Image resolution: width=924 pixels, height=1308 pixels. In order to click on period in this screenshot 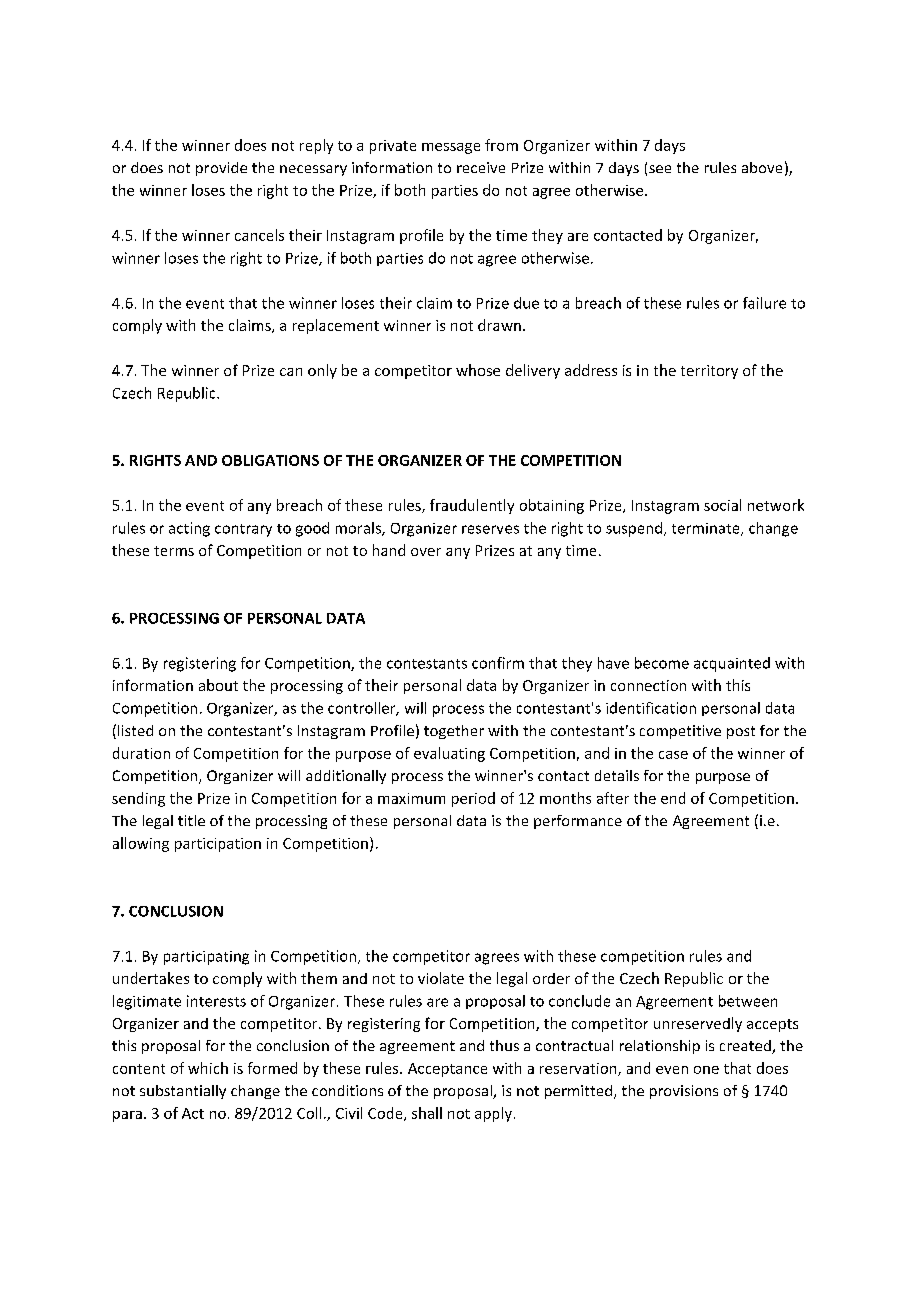, I will do `click(473, 799)`.
